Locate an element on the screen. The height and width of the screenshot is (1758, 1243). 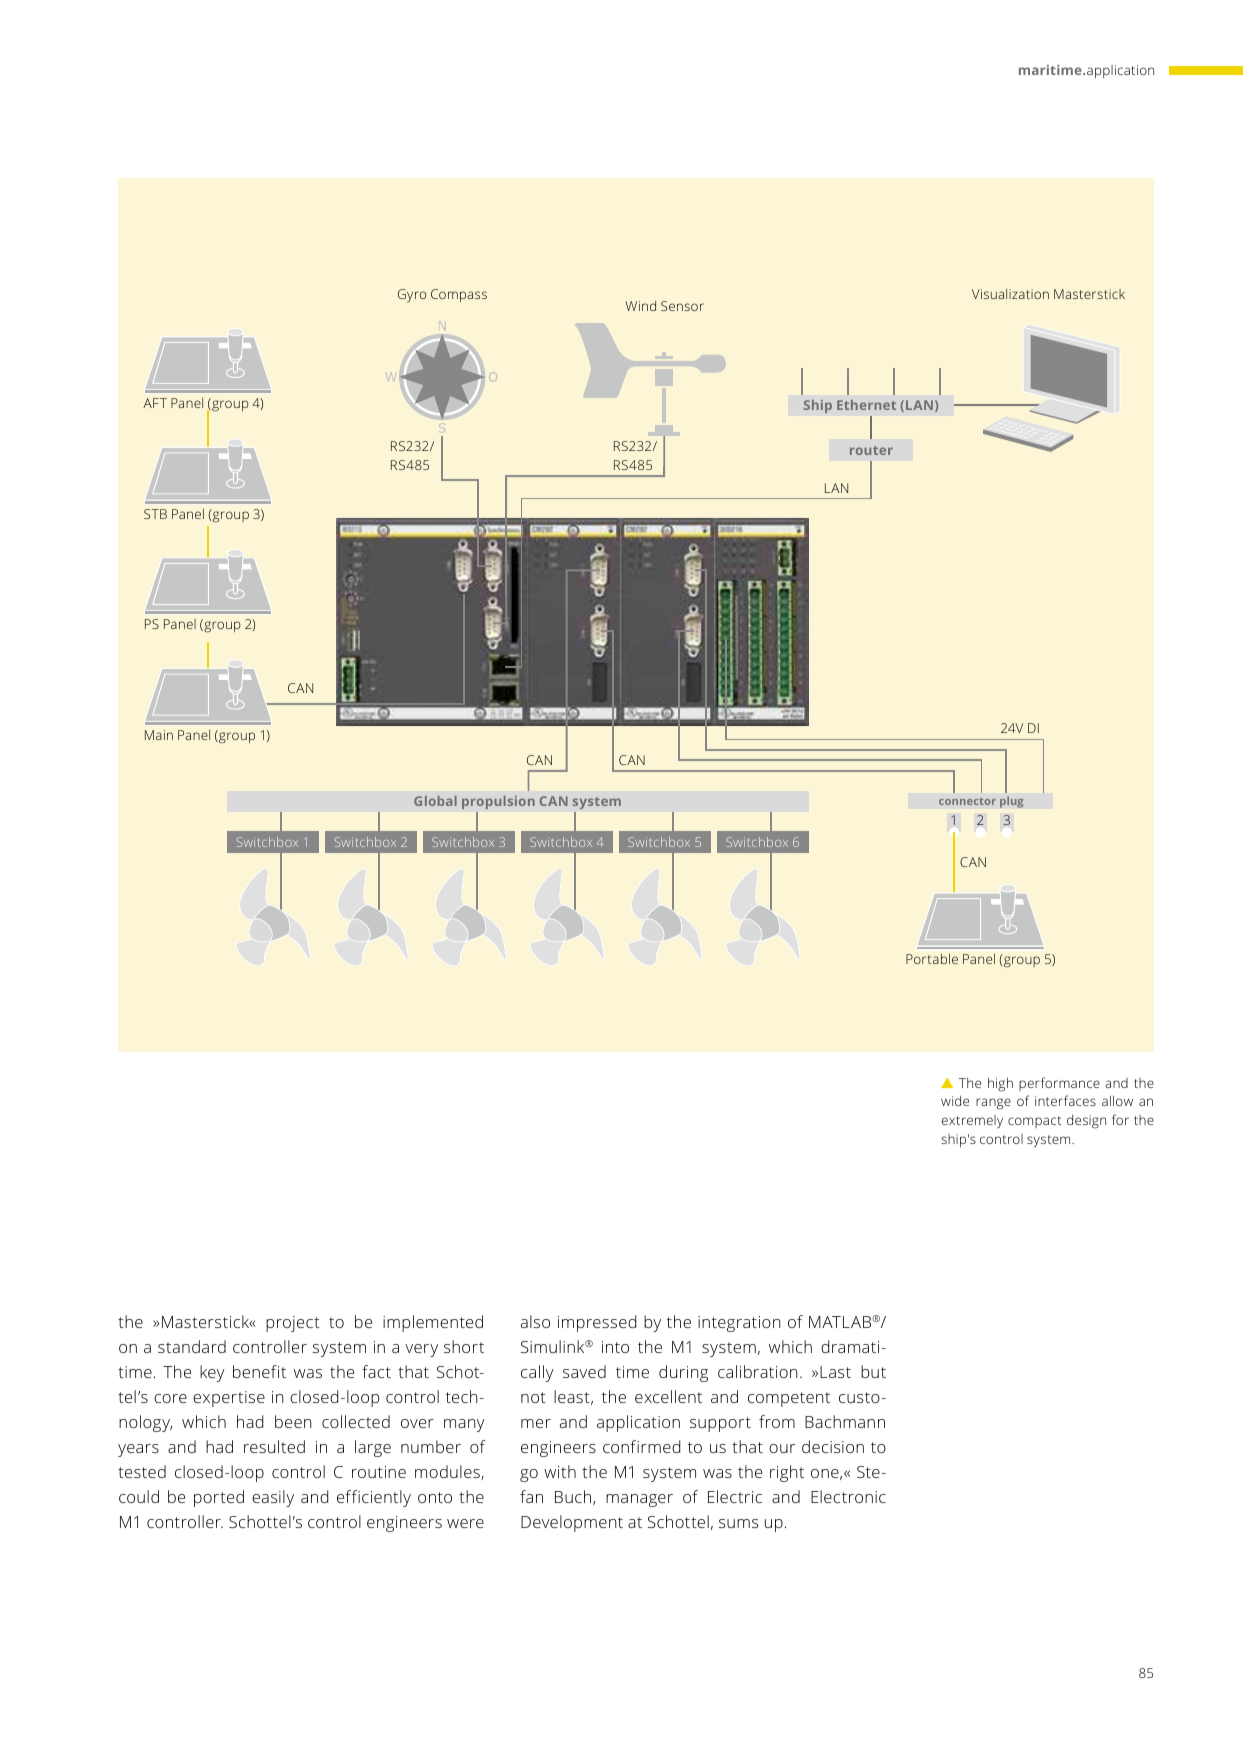
plug is located at coordinates (1011, 802).
